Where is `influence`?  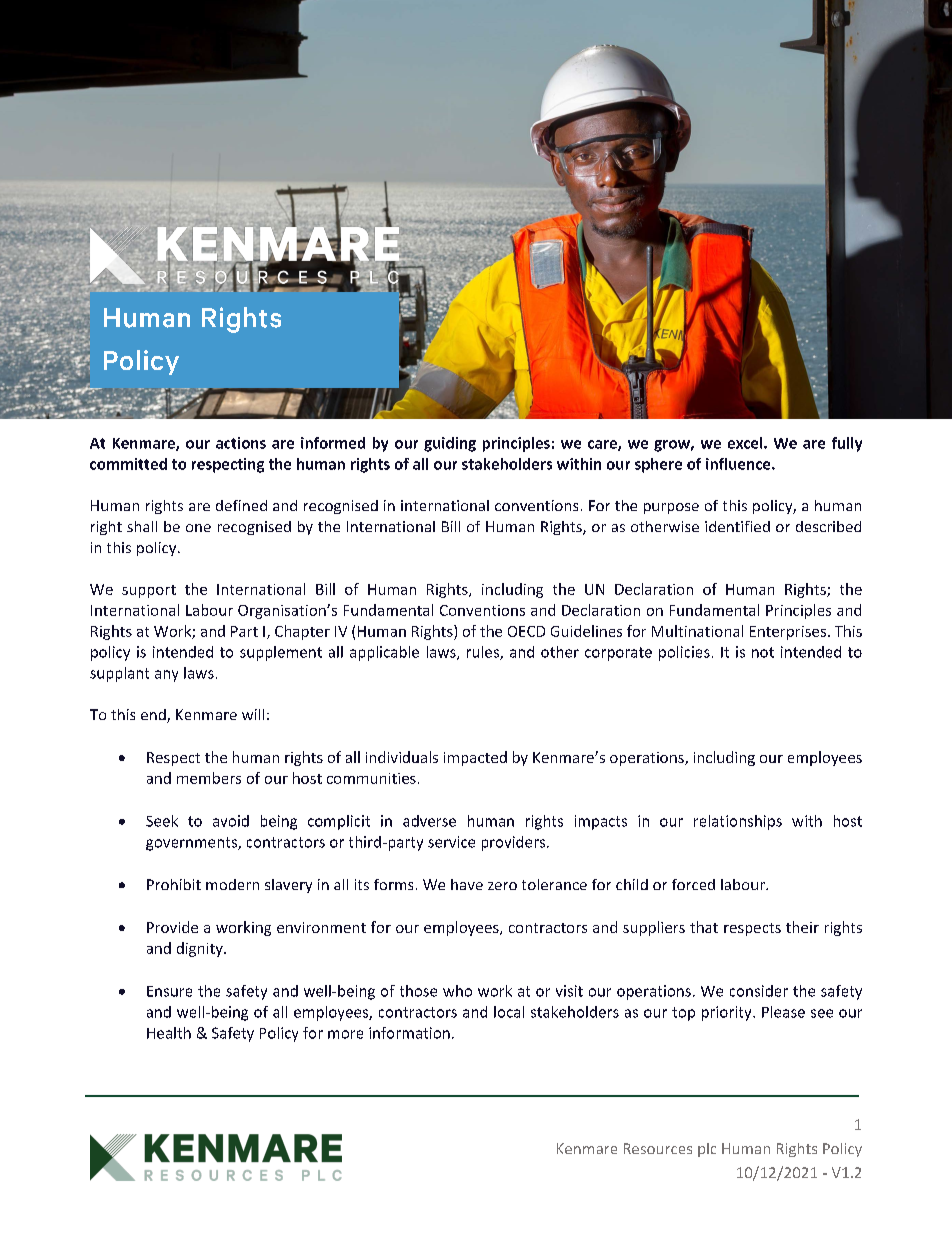
influence is located at coordinates (739, 464).
